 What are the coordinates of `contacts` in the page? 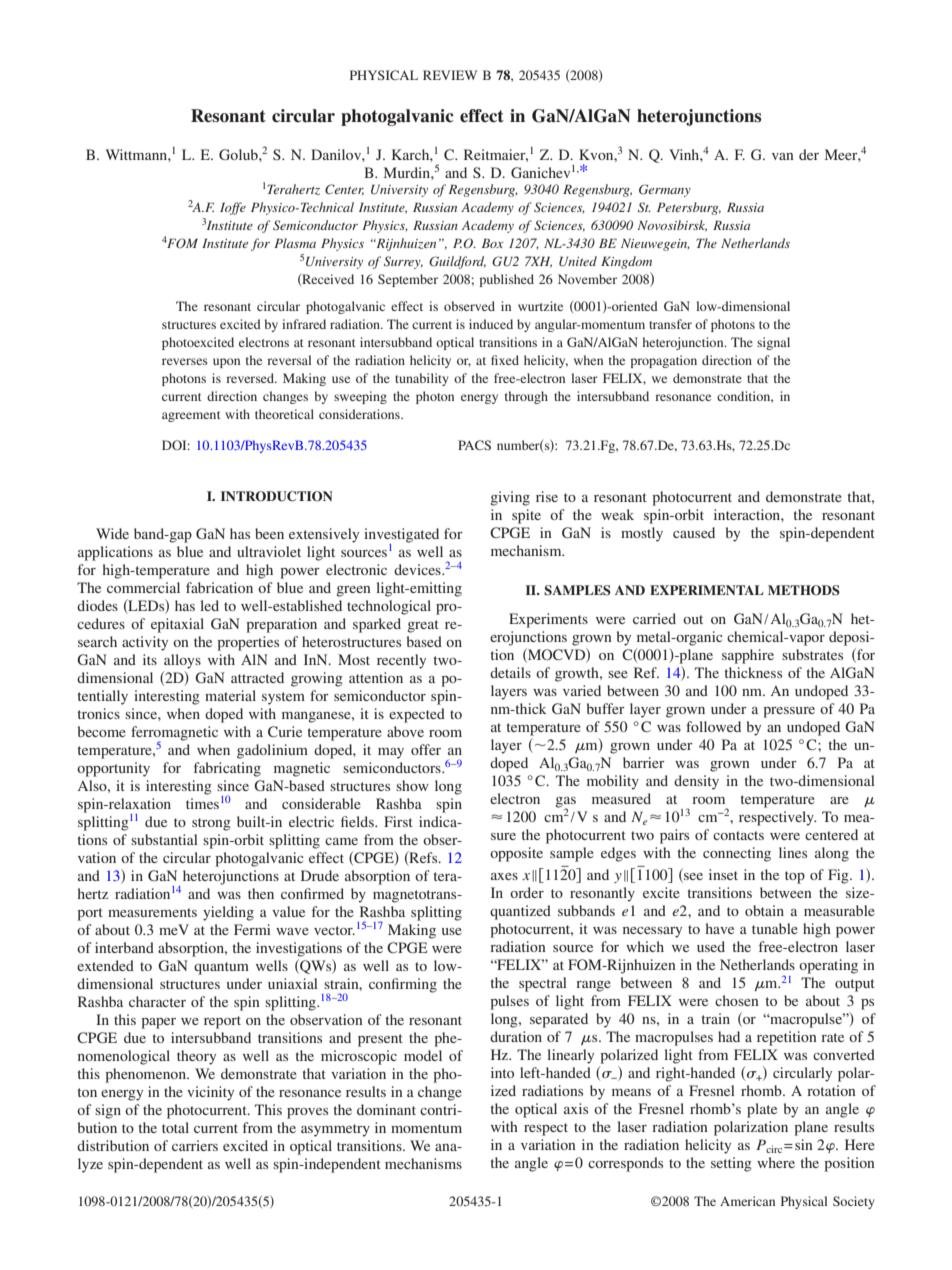 It's located at (738, 835).
